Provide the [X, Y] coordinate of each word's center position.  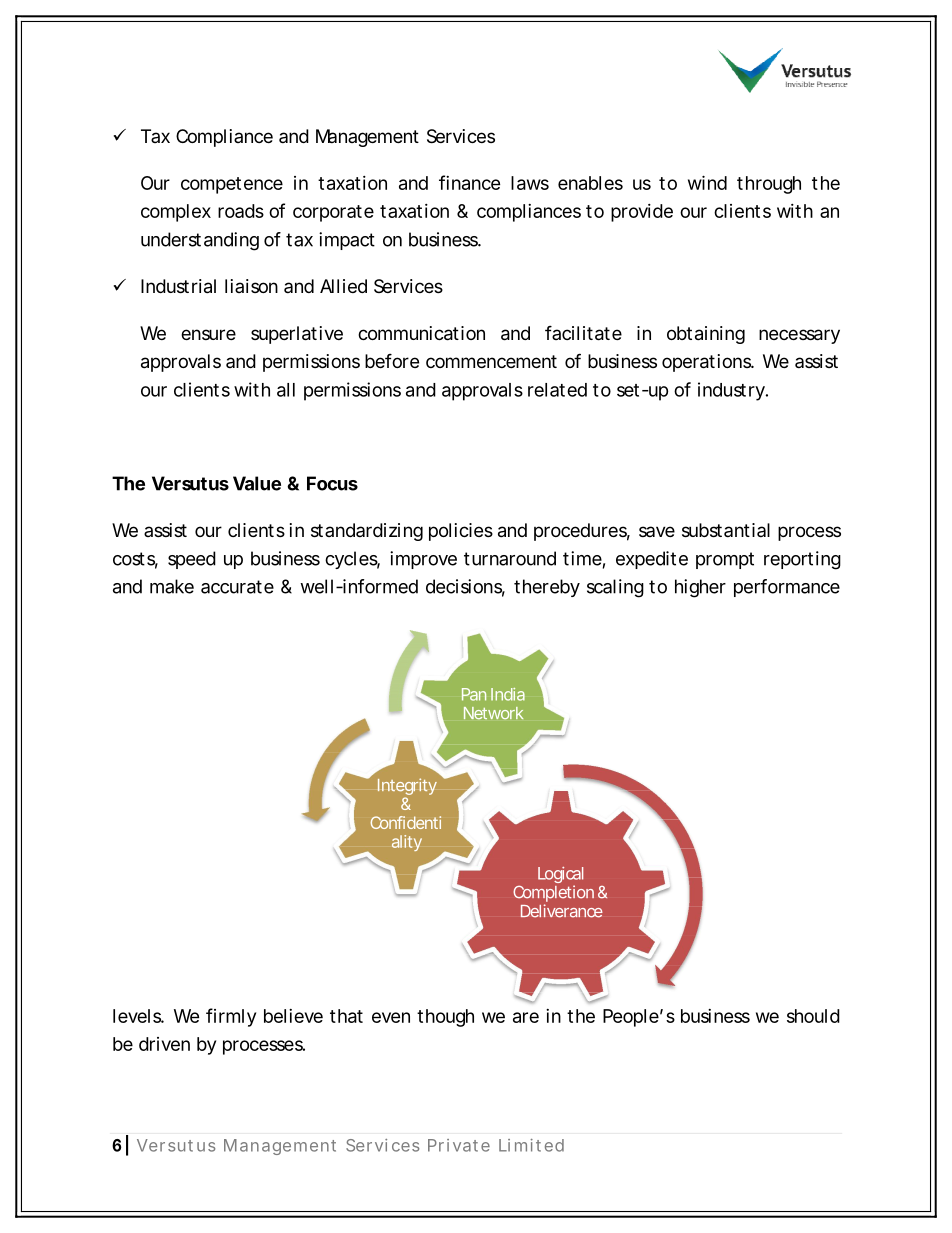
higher [700, 588]
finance [469, 182]
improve [423, 560]
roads [241, 211]
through [769, 185]
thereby [547, 588]
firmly [231, 1017]
